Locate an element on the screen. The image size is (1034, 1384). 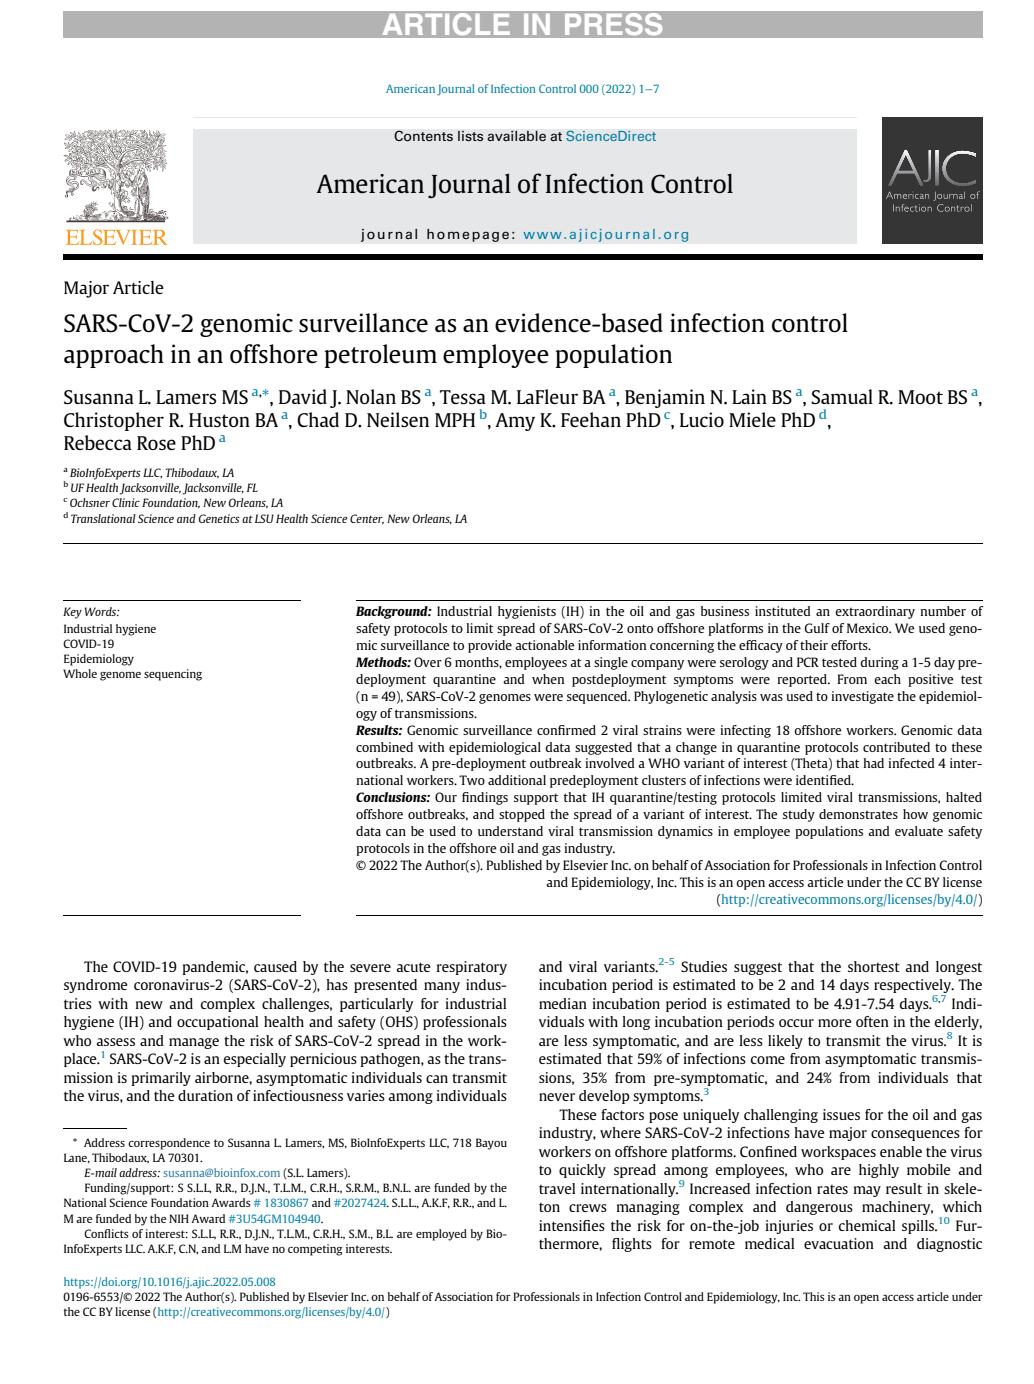
Contents is located at coordinates (423, 136).
